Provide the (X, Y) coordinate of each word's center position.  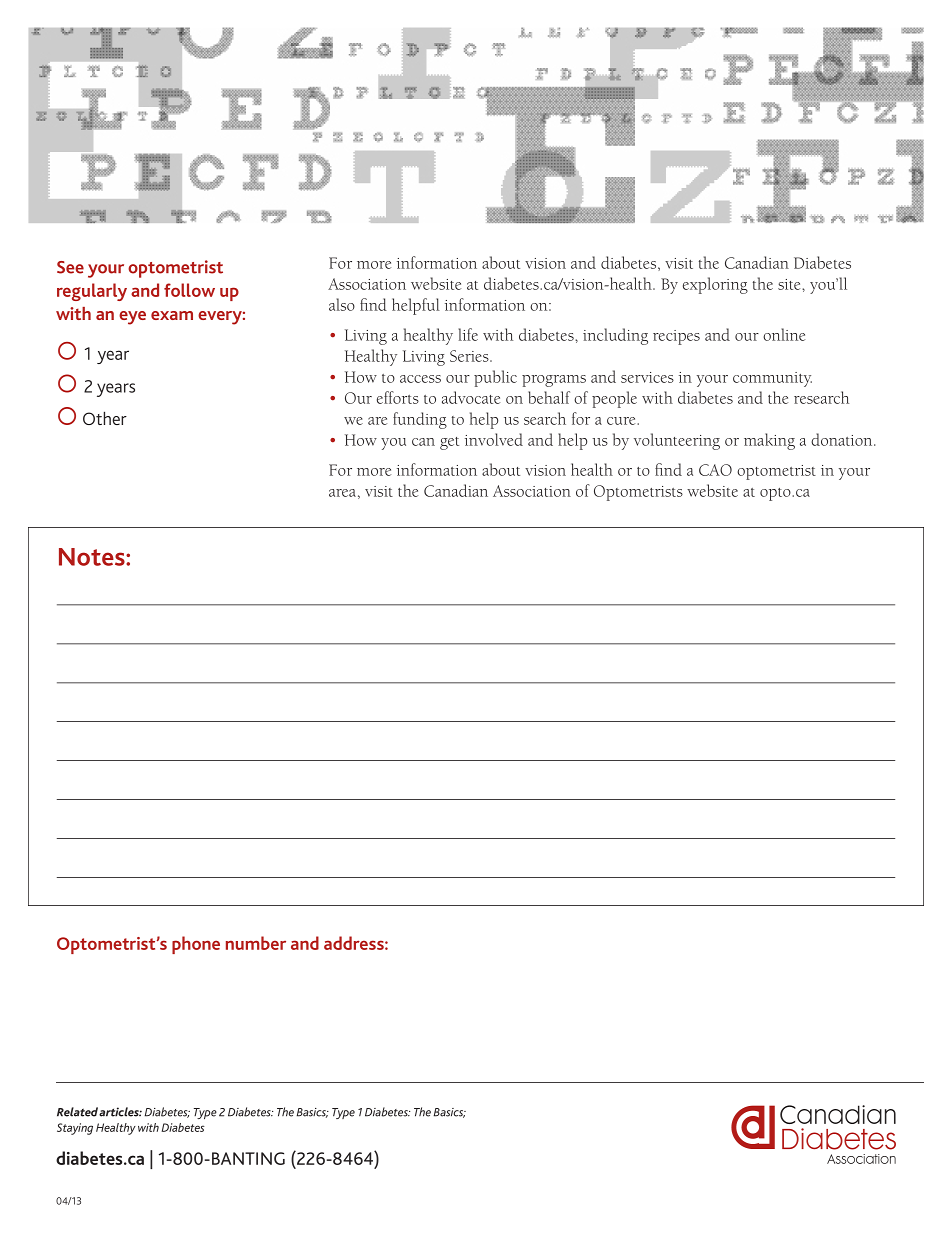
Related (78, 1112)
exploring (715, 285)
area (342, 493)
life (468, 334)
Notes (93, 557)
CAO (715, 470)
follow (189, 290)
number (256, 943)
